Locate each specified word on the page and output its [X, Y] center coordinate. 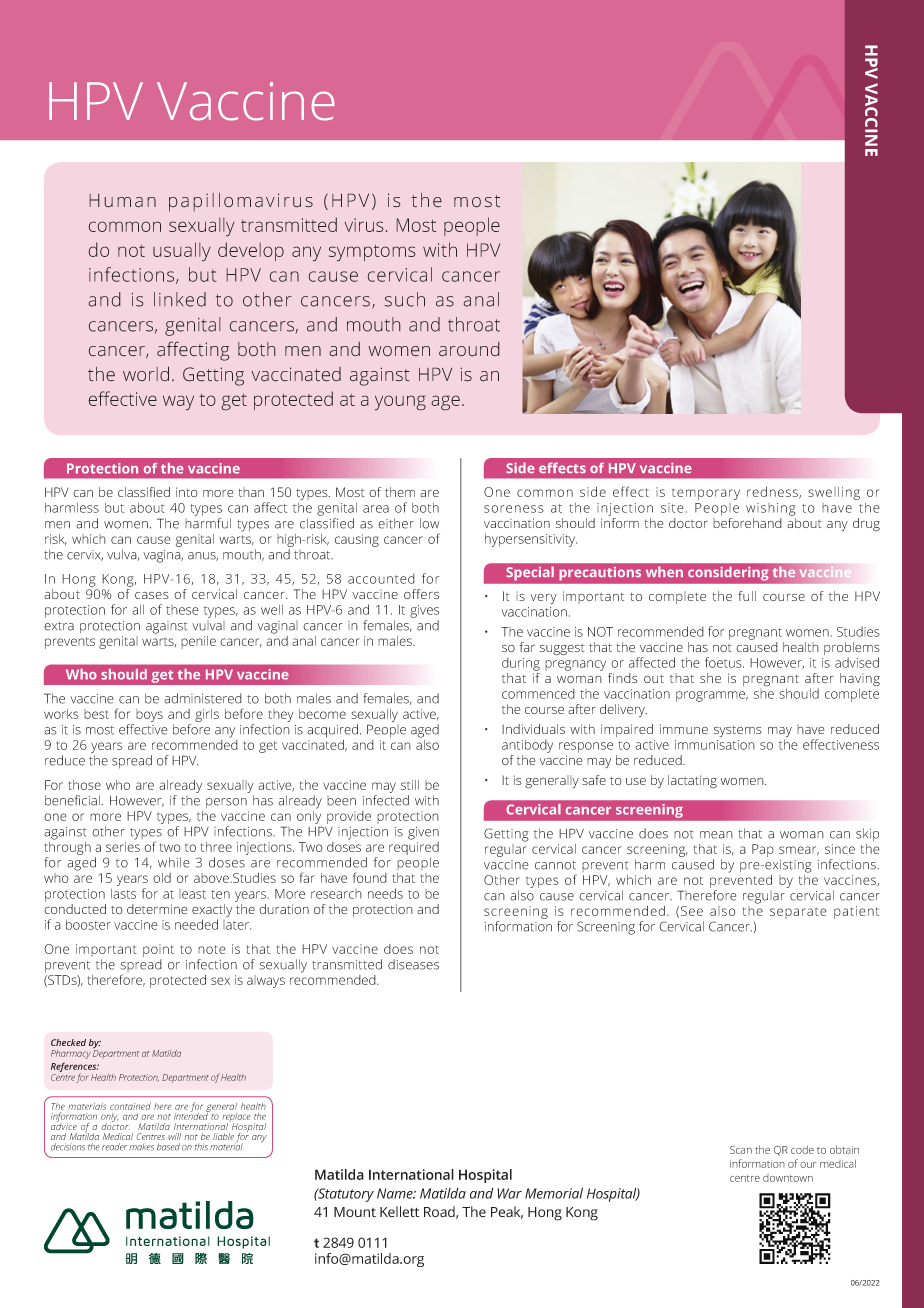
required [414, 848]
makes [141, 1147]
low [429, 523]
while [173, 862]
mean [716, 835]
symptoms [372, 253]
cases [152, 595]
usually [182, 251]
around [469, 349]
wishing [771, 509]
